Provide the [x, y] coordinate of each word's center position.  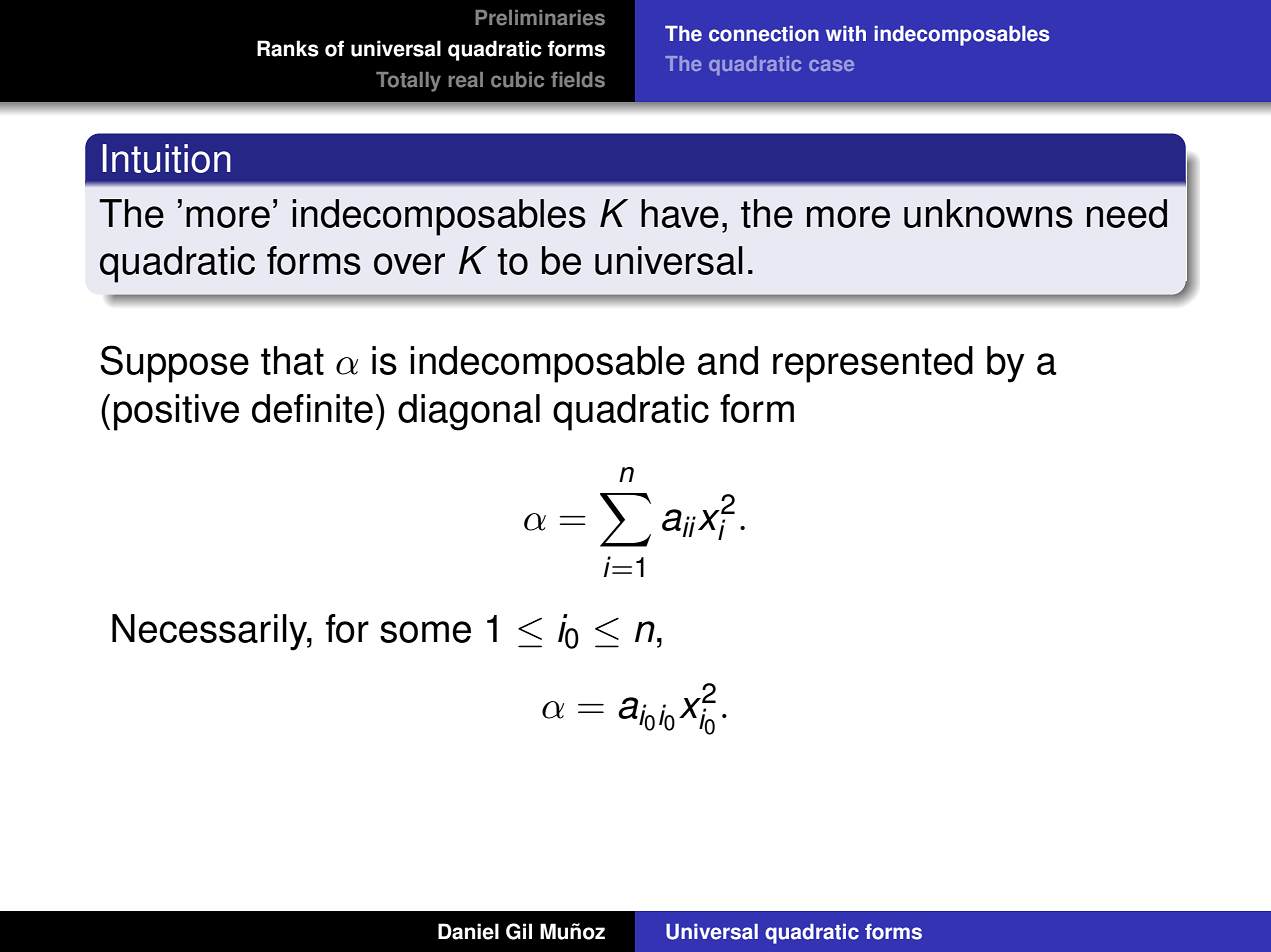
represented [873, 364]
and [728, 360]
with [846, 34]
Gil [519, 931]
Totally [408, 82]
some [425, 632]
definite [312, 408]
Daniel [468, 931]
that [292, 360]
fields [578, 80]
